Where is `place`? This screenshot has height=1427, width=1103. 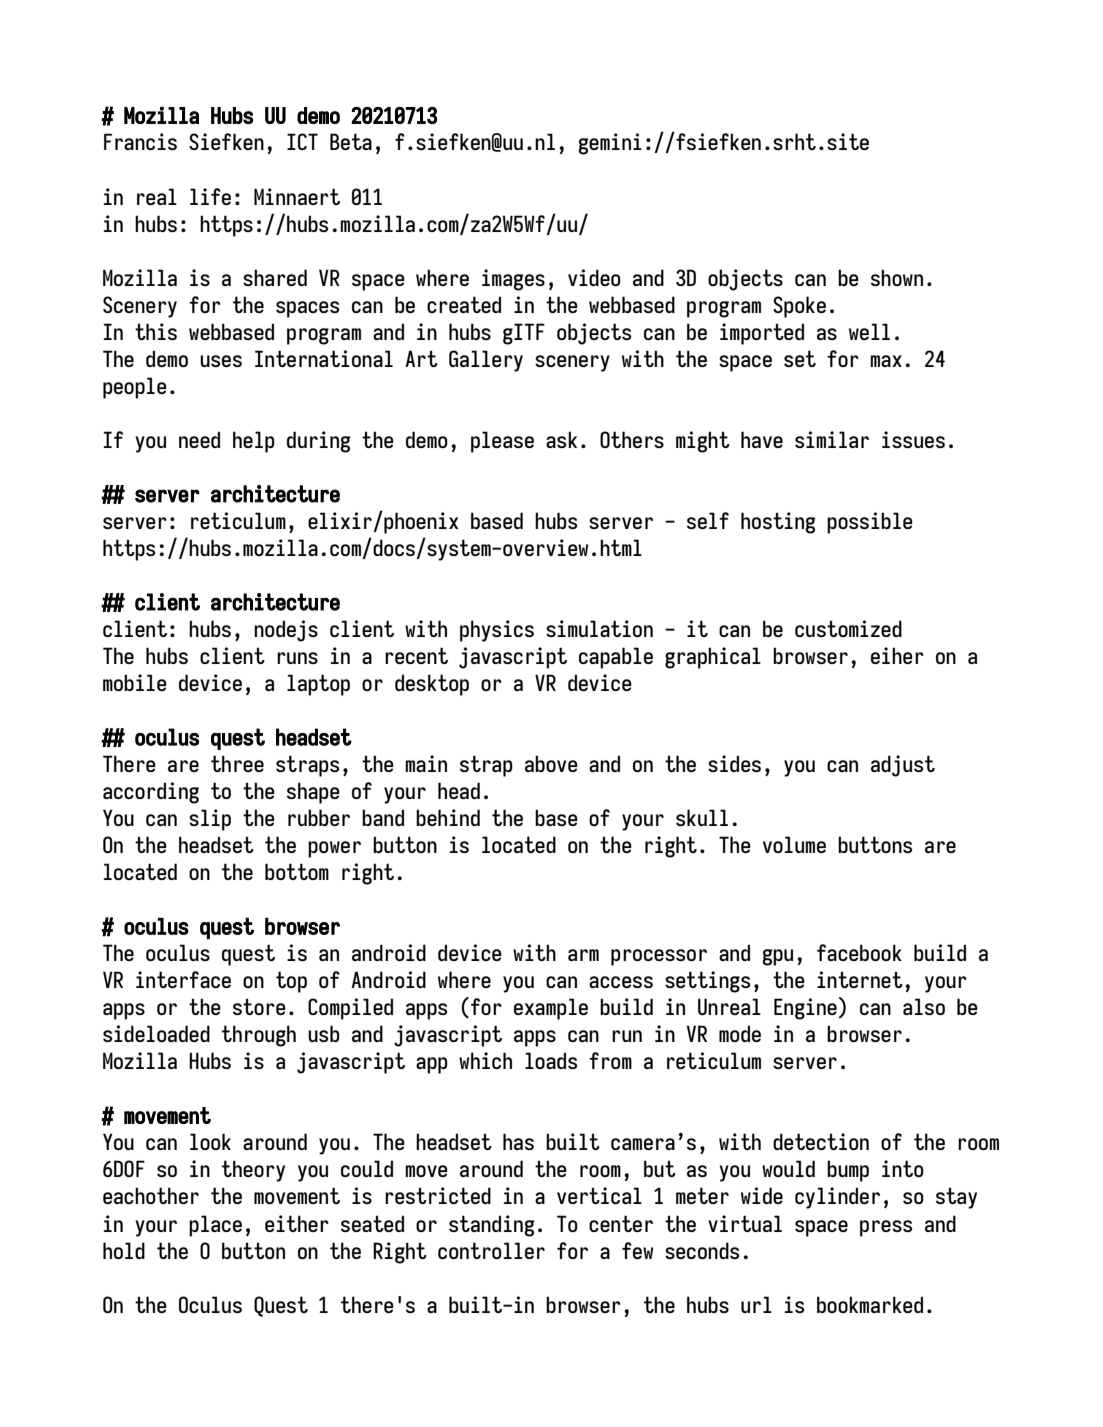
place is located at coordinates (215, 1226).
